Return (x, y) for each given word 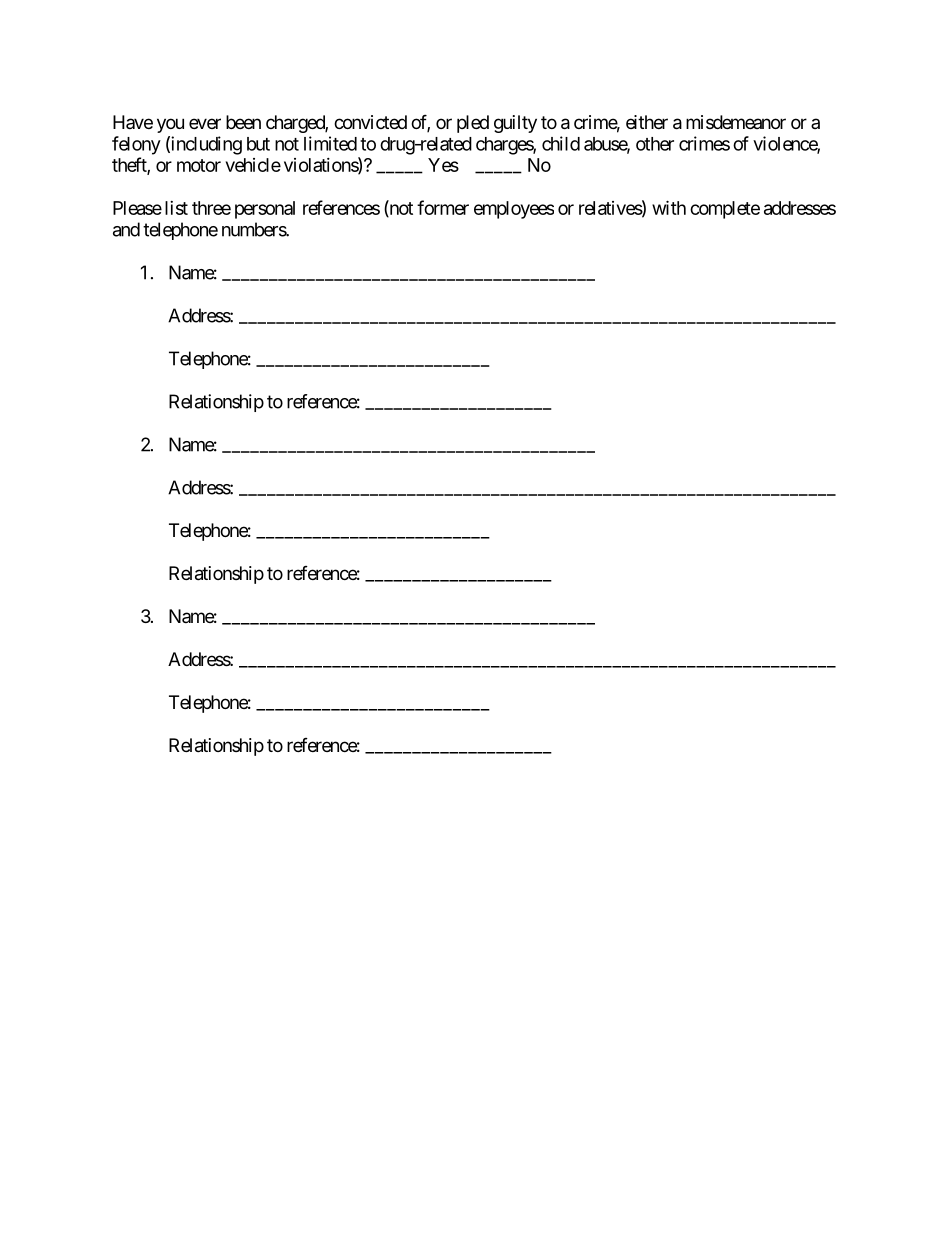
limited (330, 143)
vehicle (253, 165)
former (443, 207)
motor (199, 165)
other (655, 144)
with (669, 207)
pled (473, 124)
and (126, 229)
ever (205, 123)
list (176, 208)
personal (265, 210)
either (647, 122)
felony (136, 145)
